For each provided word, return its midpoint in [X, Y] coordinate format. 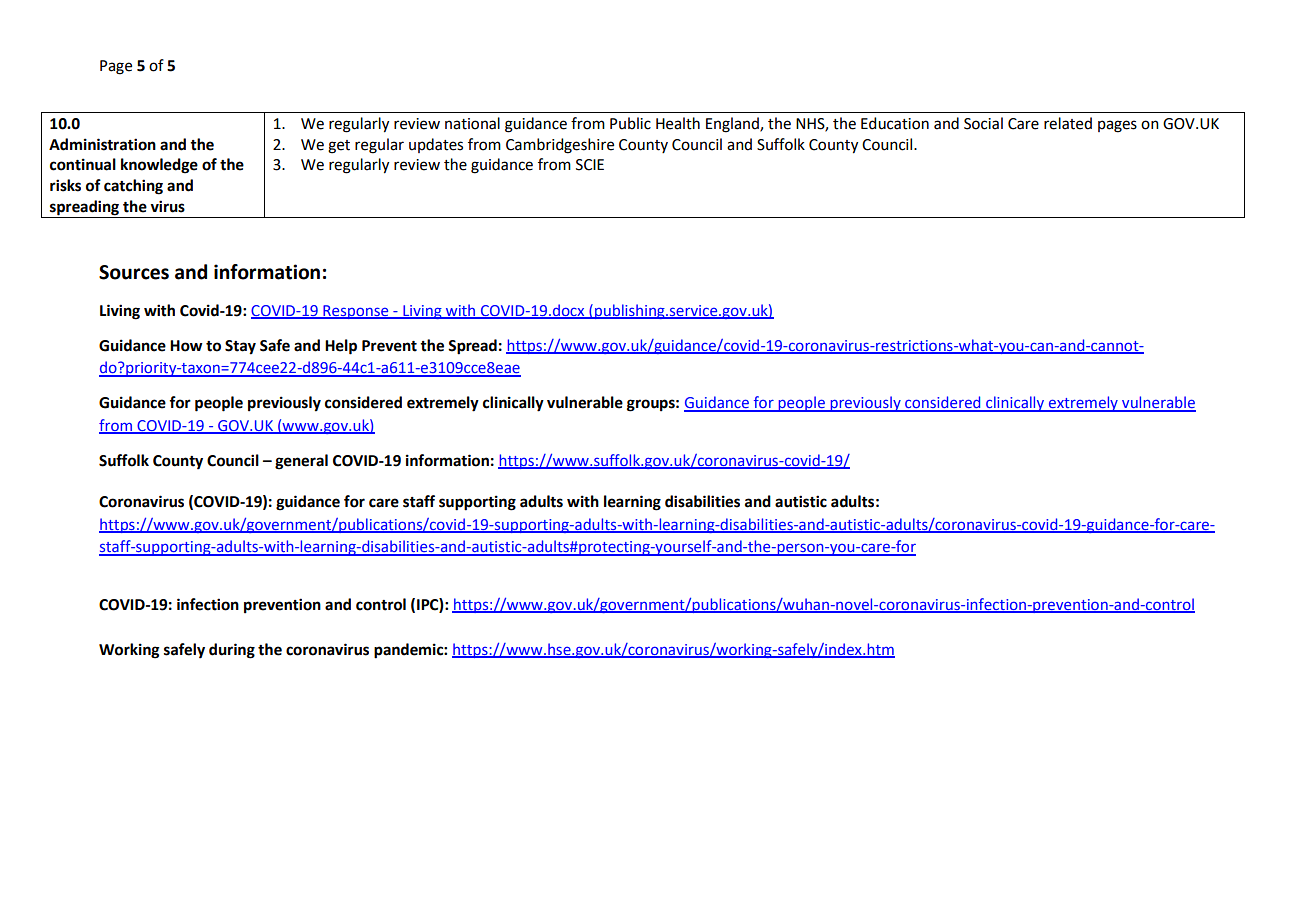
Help [341, 347]
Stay [240, 347]
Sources [134, 272]
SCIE [590, 165]
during [232, 651]
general [301, 462]
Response [356, 312]
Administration [102, 144]
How [186, 346]
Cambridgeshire [560, 146]
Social [983, 123]
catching [133, 187]
